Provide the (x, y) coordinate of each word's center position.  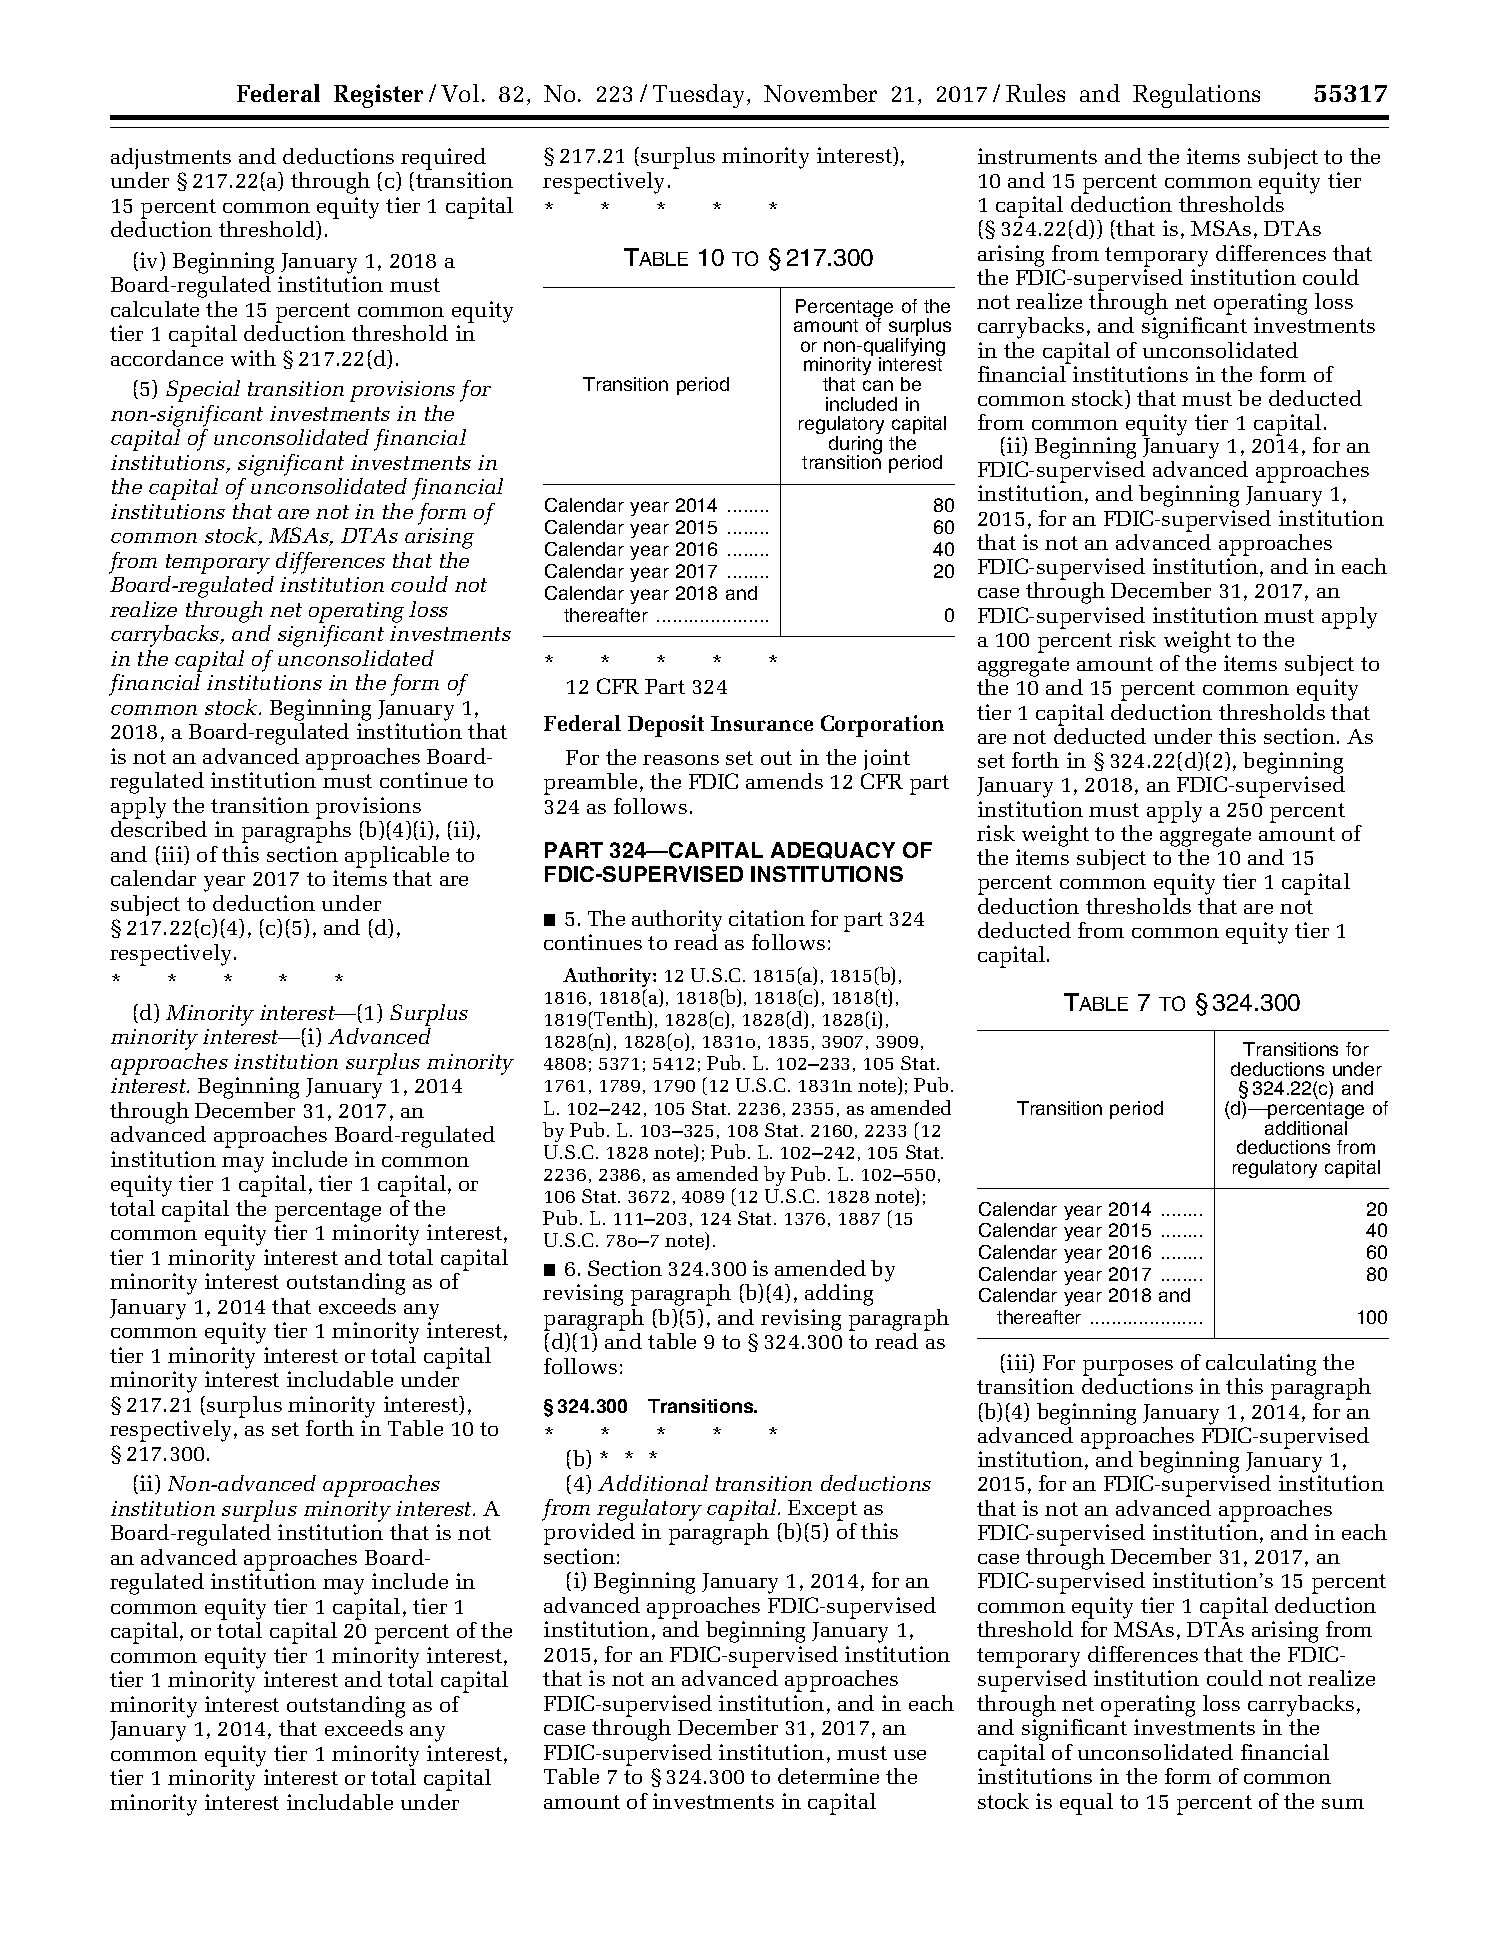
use (910, 1755)
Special (203, 391)
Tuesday (700, 96)
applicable (397, 857)
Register (378, 96)
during (855, 446)
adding (839, 1295)
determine (828, 1776)
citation (767, 918)
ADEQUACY (833, 850)
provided (589, 1534)
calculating (1261, 1366)
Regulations (1196, 96)
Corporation (882, 726)
